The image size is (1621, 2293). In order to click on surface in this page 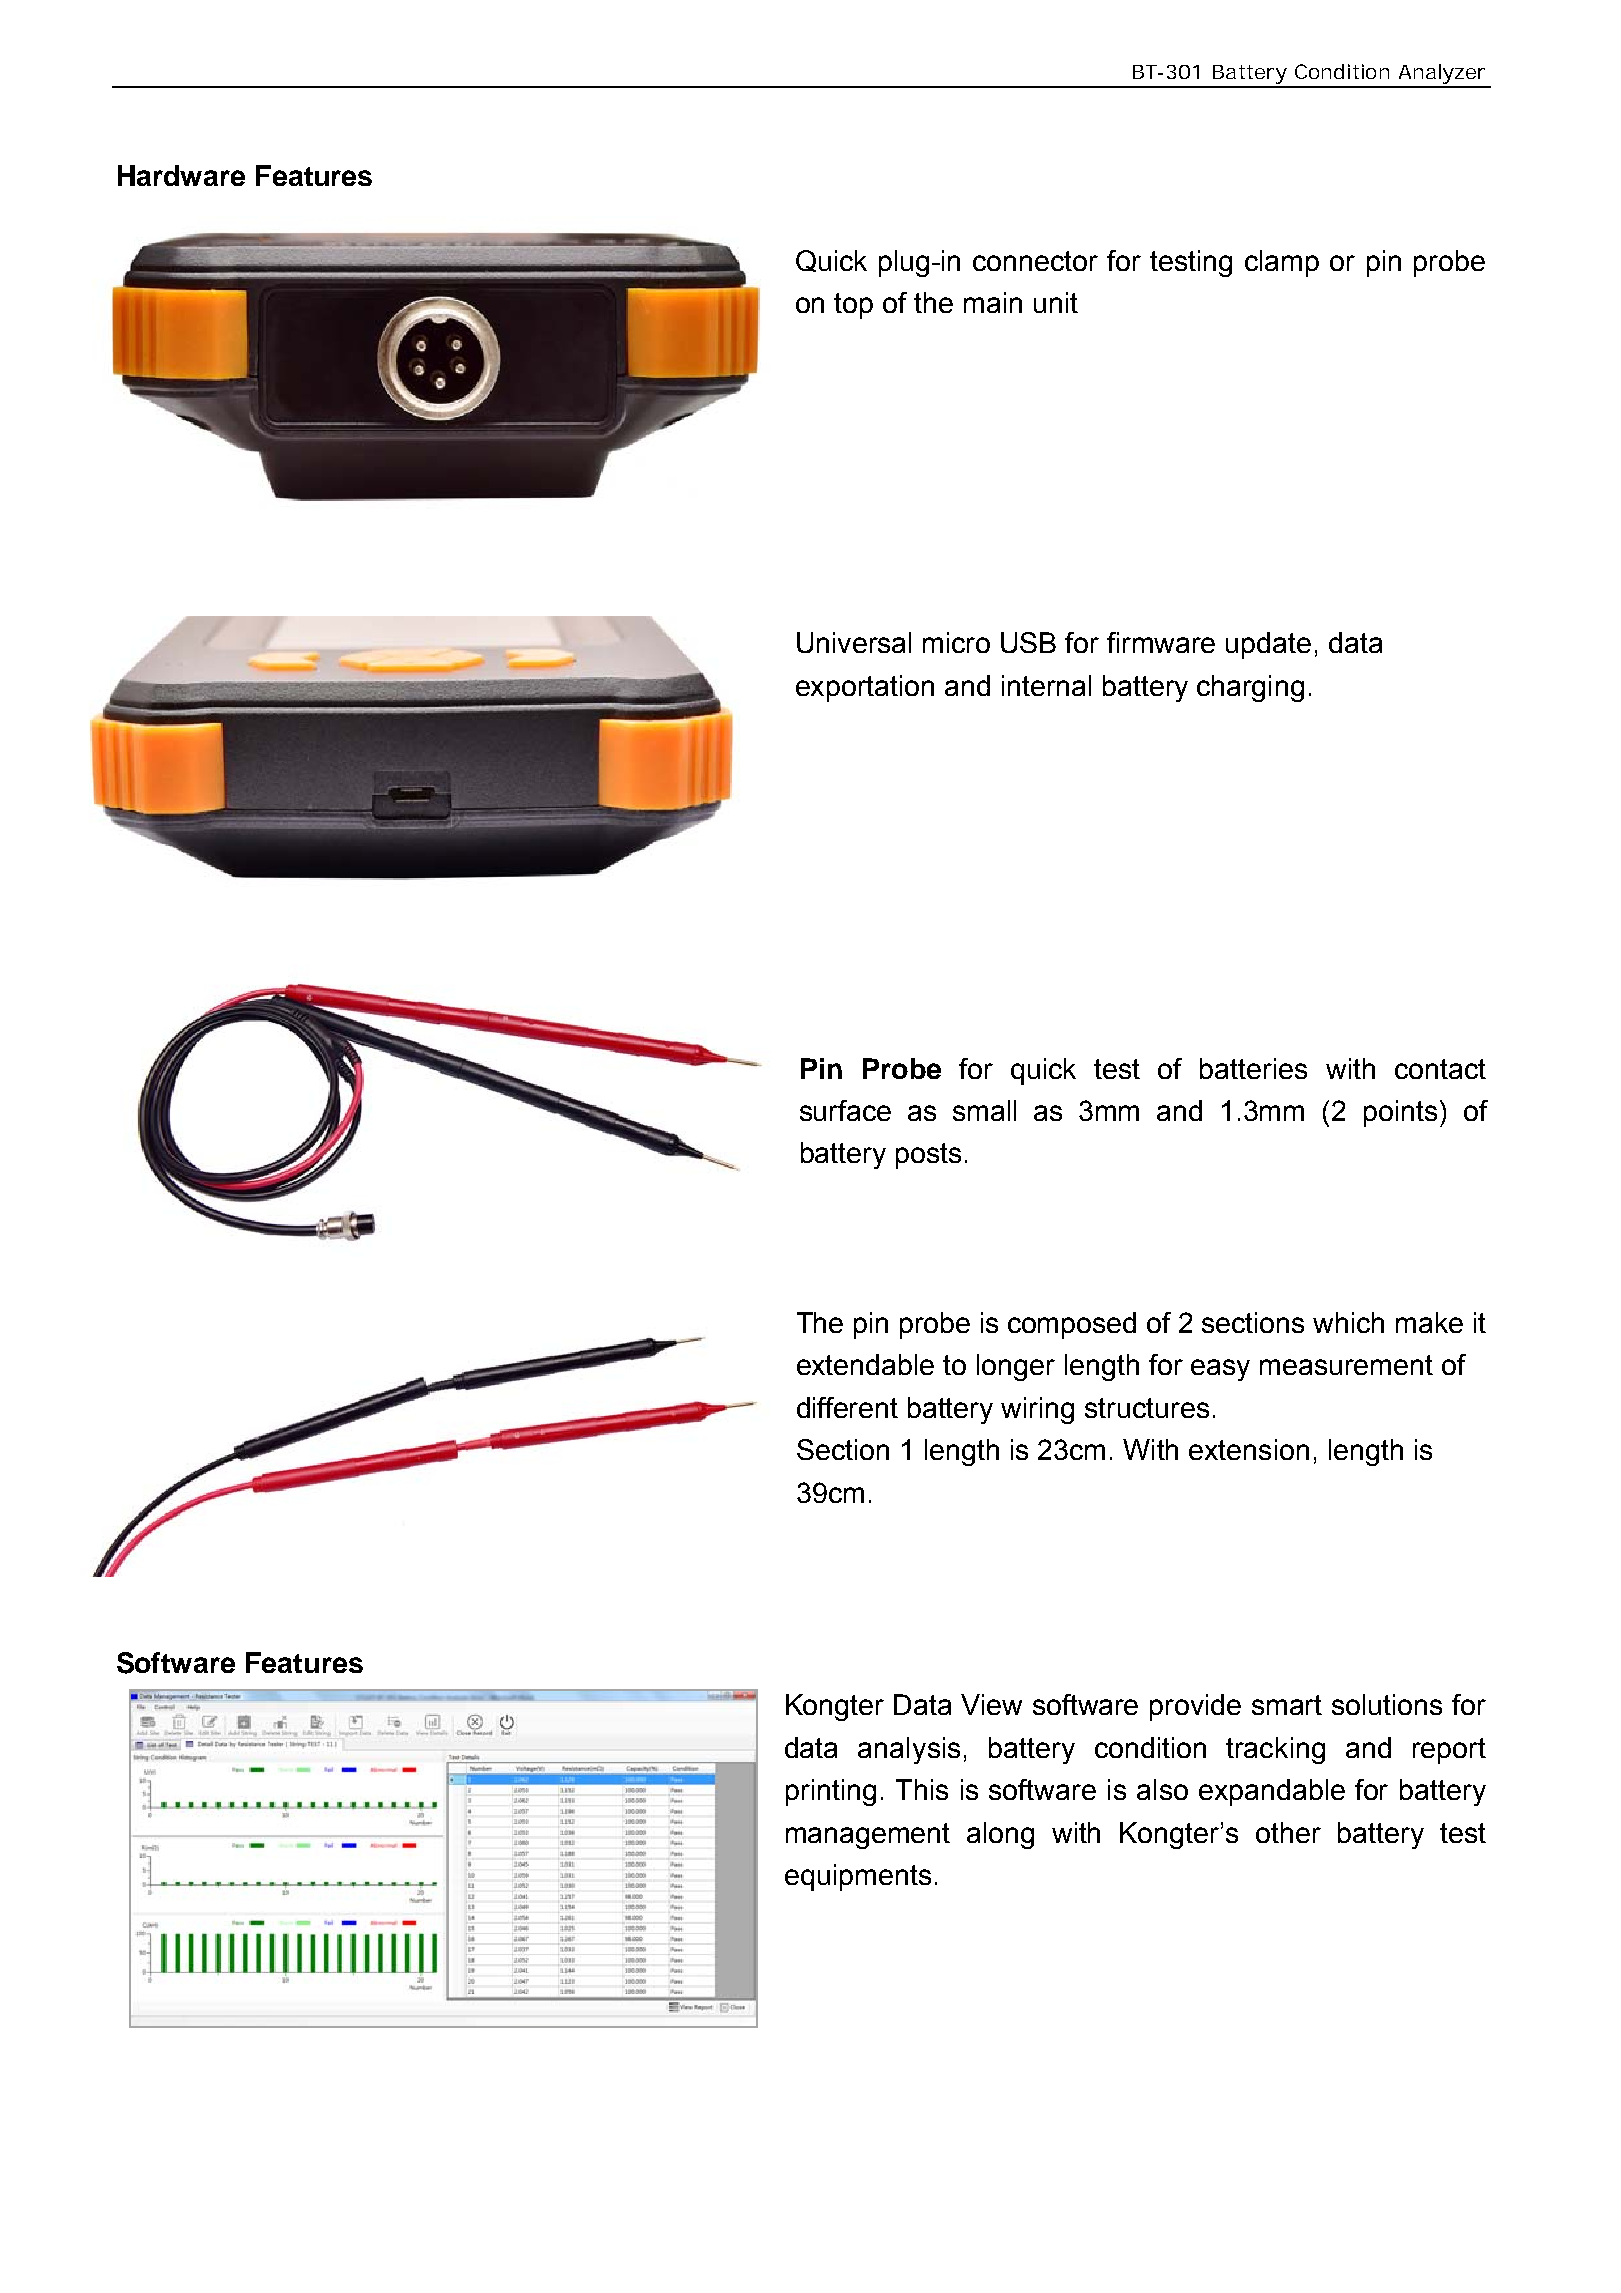, I will do `click(845, 1110)`.
